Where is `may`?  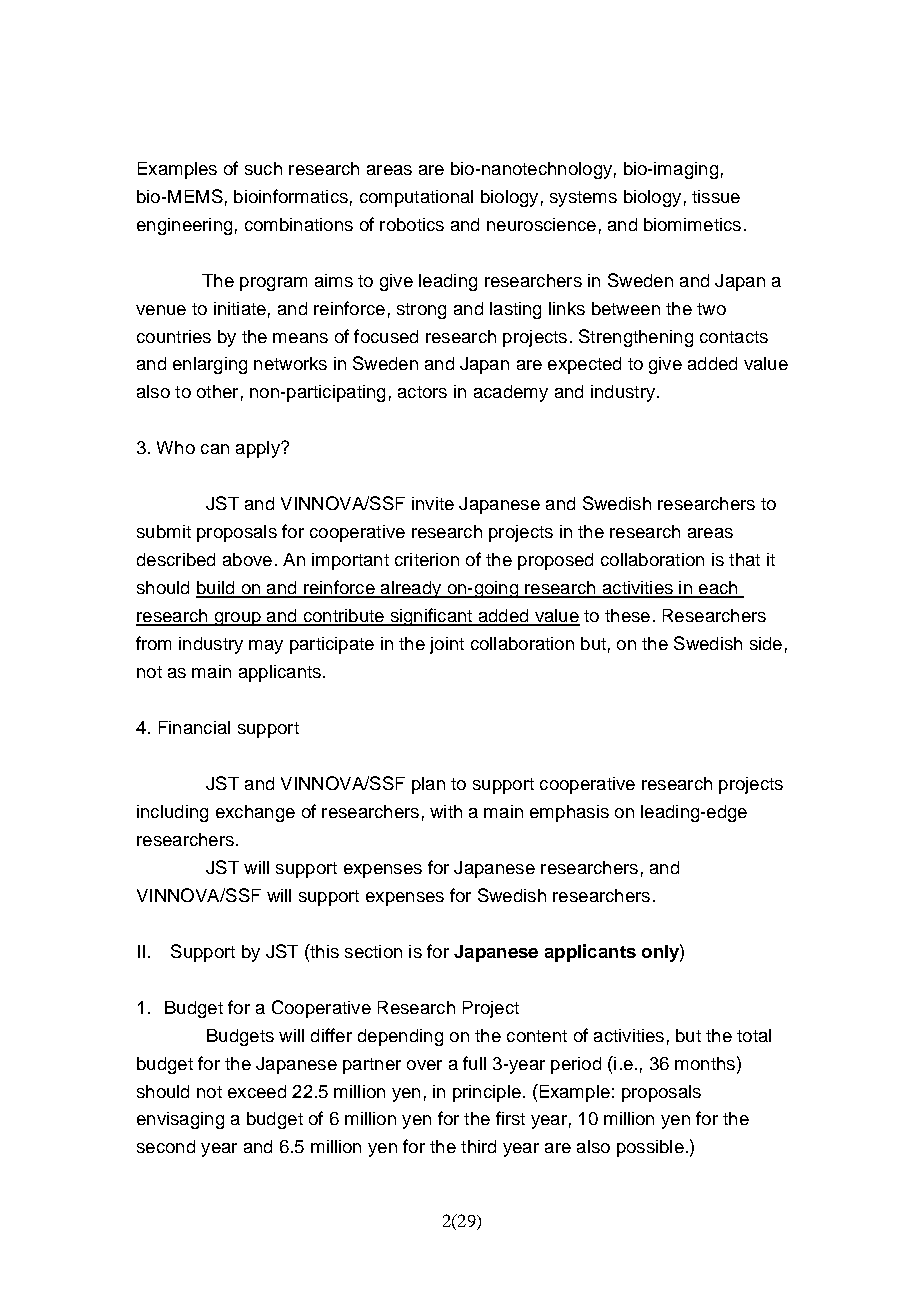 may is located at coordinates (266, 647).
